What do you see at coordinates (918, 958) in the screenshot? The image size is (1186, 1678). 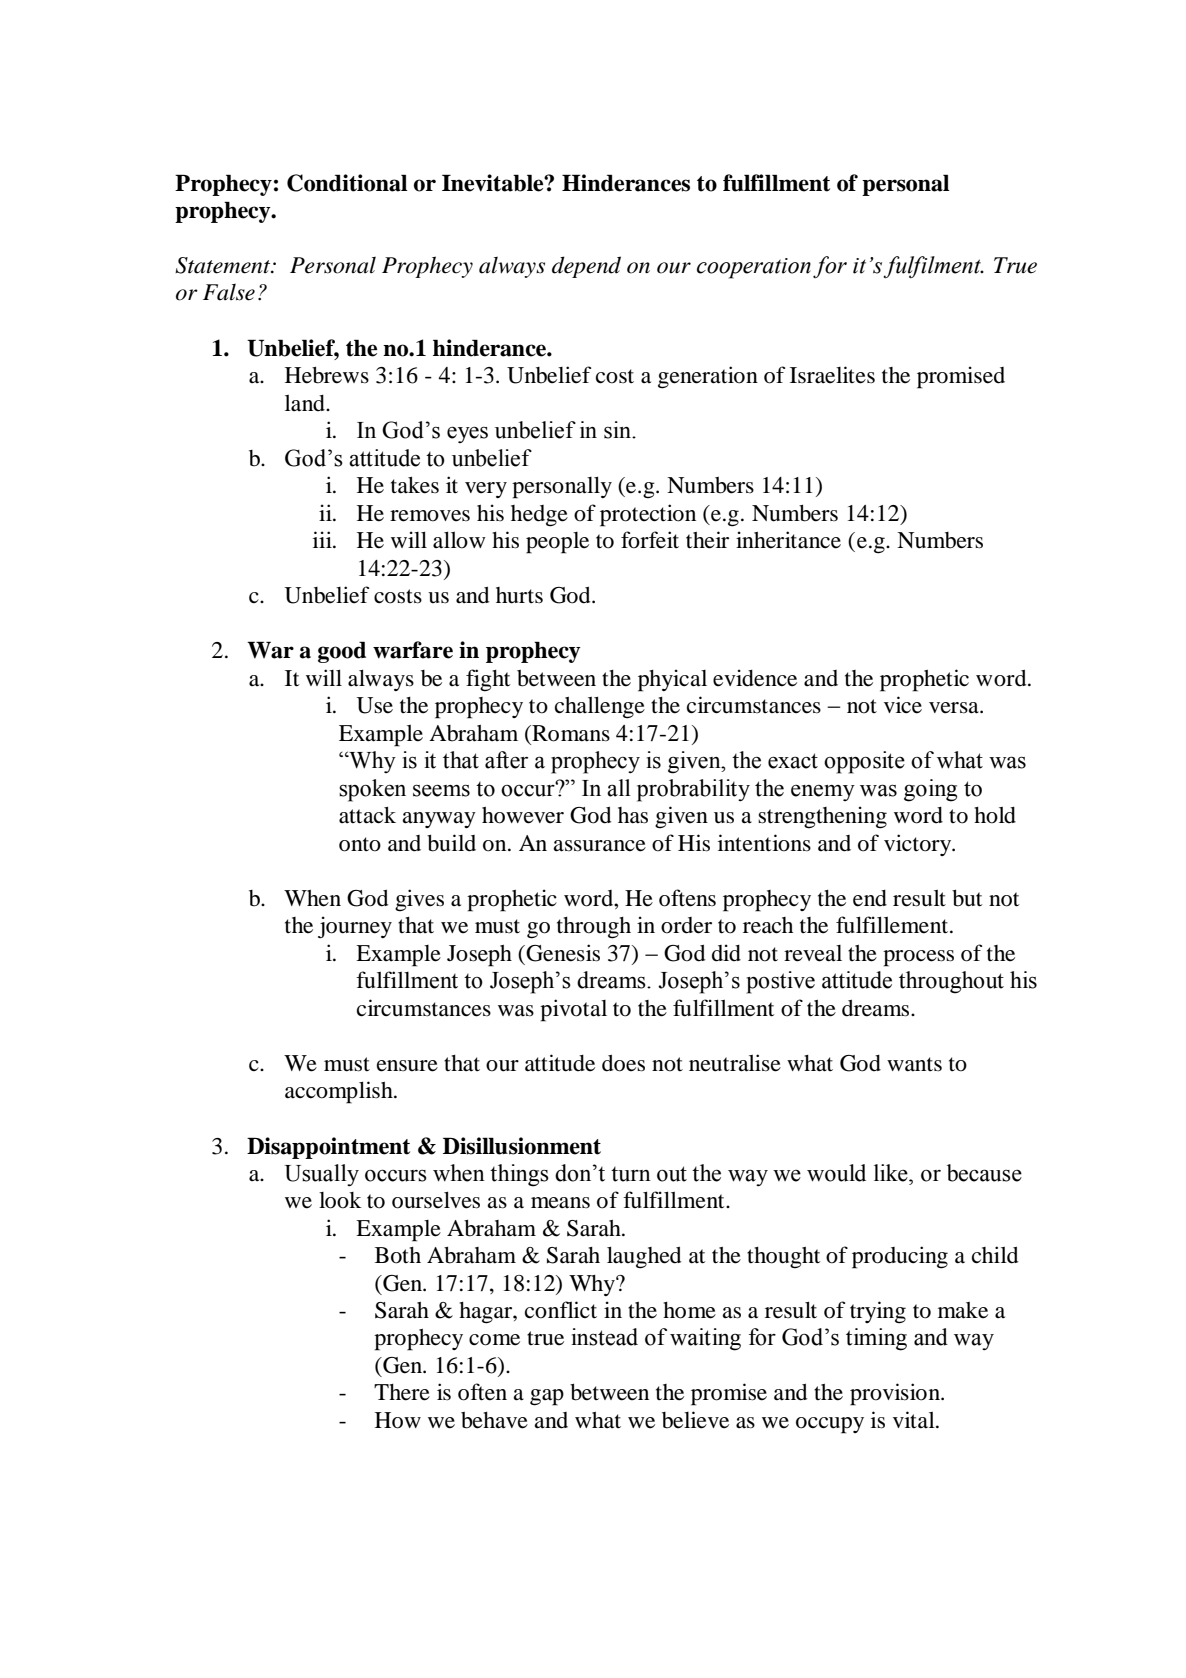 I see `process` at bounding box center [918, 958].
